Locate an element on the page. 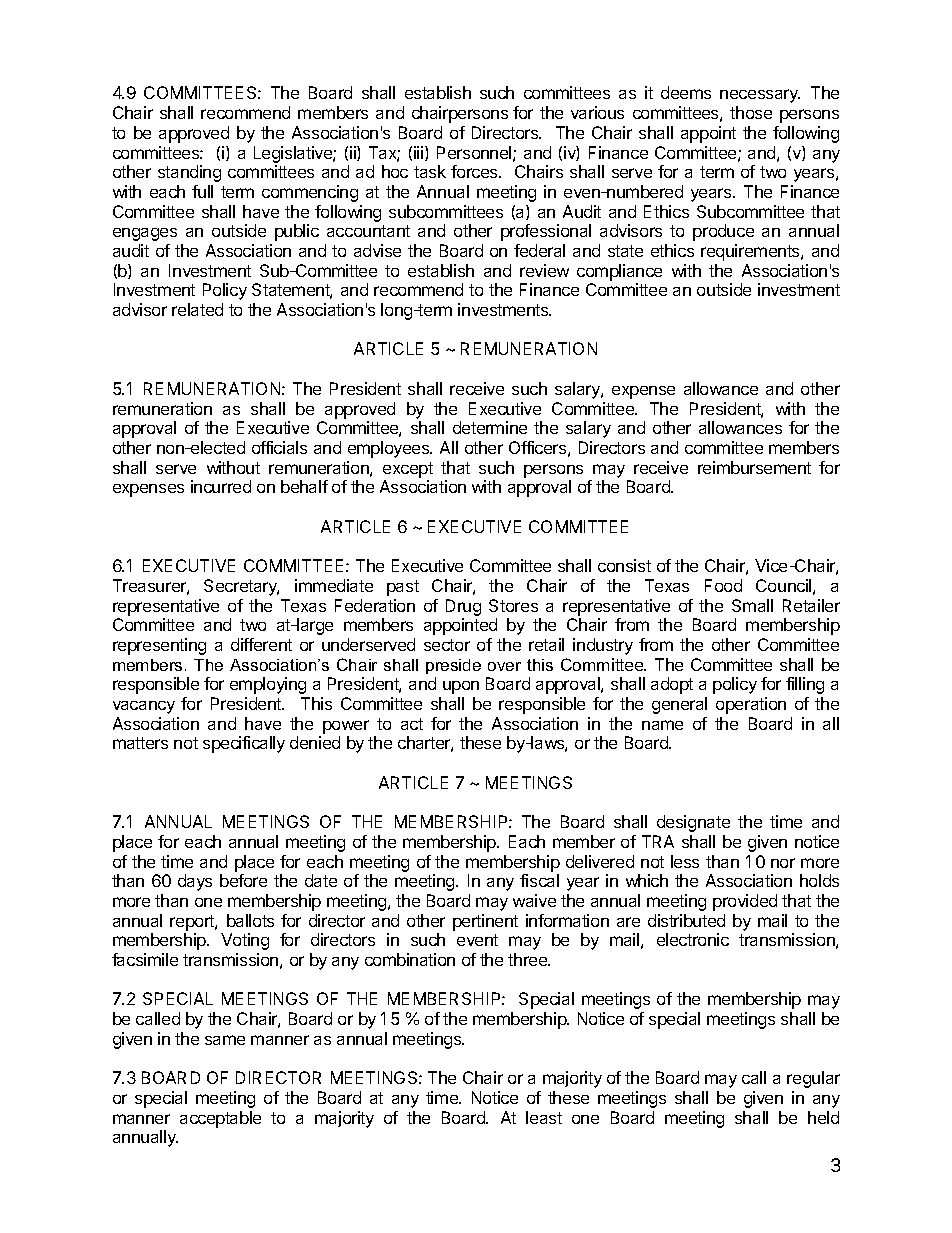 The image size is (952, 1233). those is located at coordinates (751, 112).
